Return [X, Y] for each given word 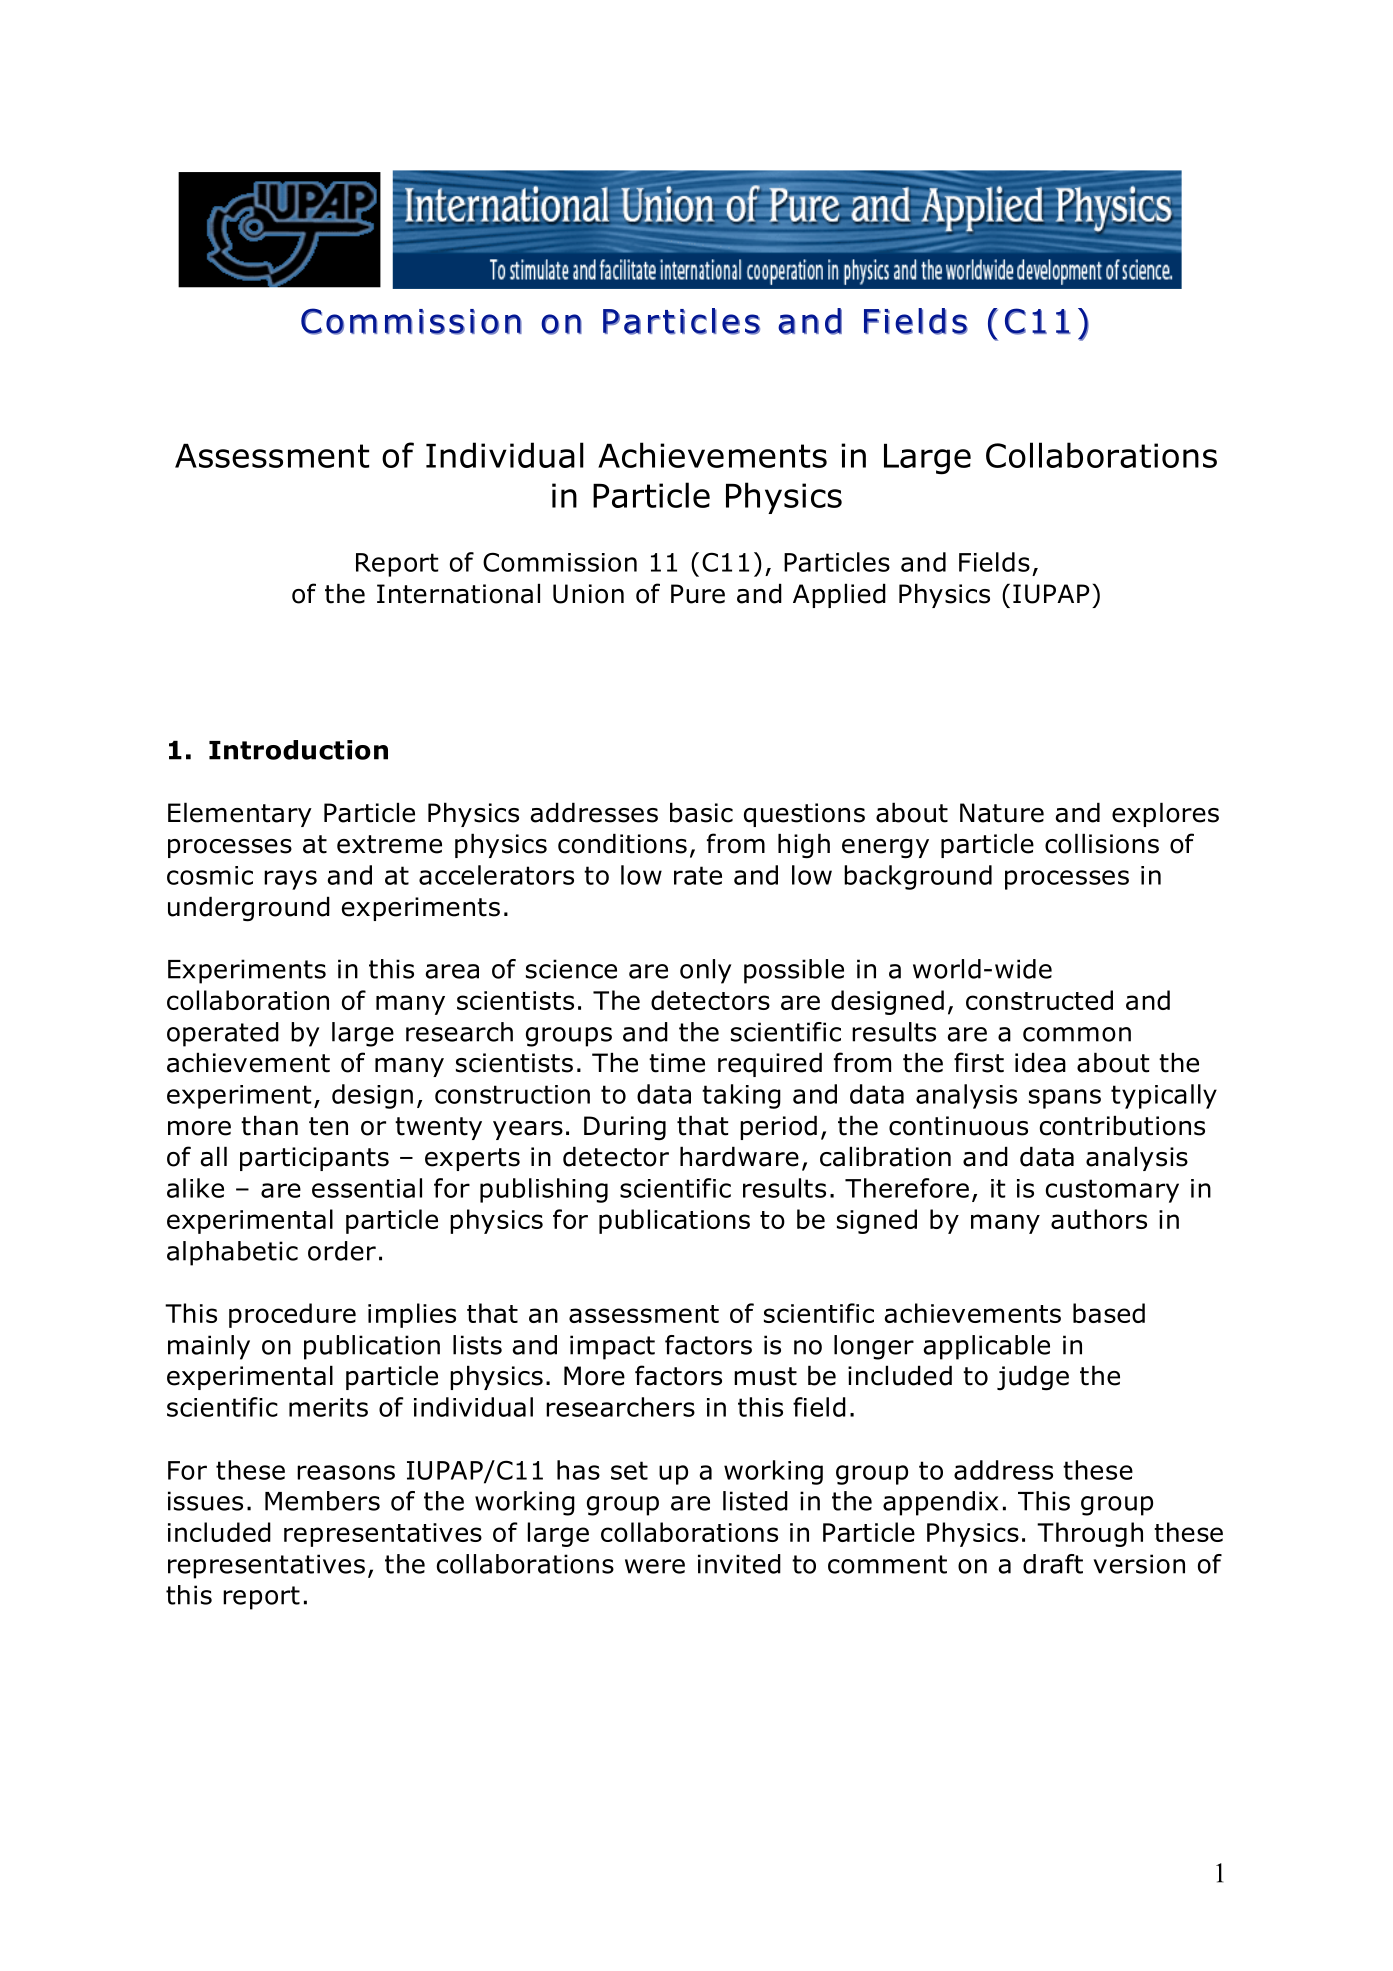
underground [249, 909]
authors [1099, 1219]
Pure [698, 594]
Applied [839, 595]
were [655, 1566]
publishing [544, 1190]
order [342, 1251]
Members [322, 1501]
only [705, 971]
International [458, 593]
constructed [1039, 1000]
